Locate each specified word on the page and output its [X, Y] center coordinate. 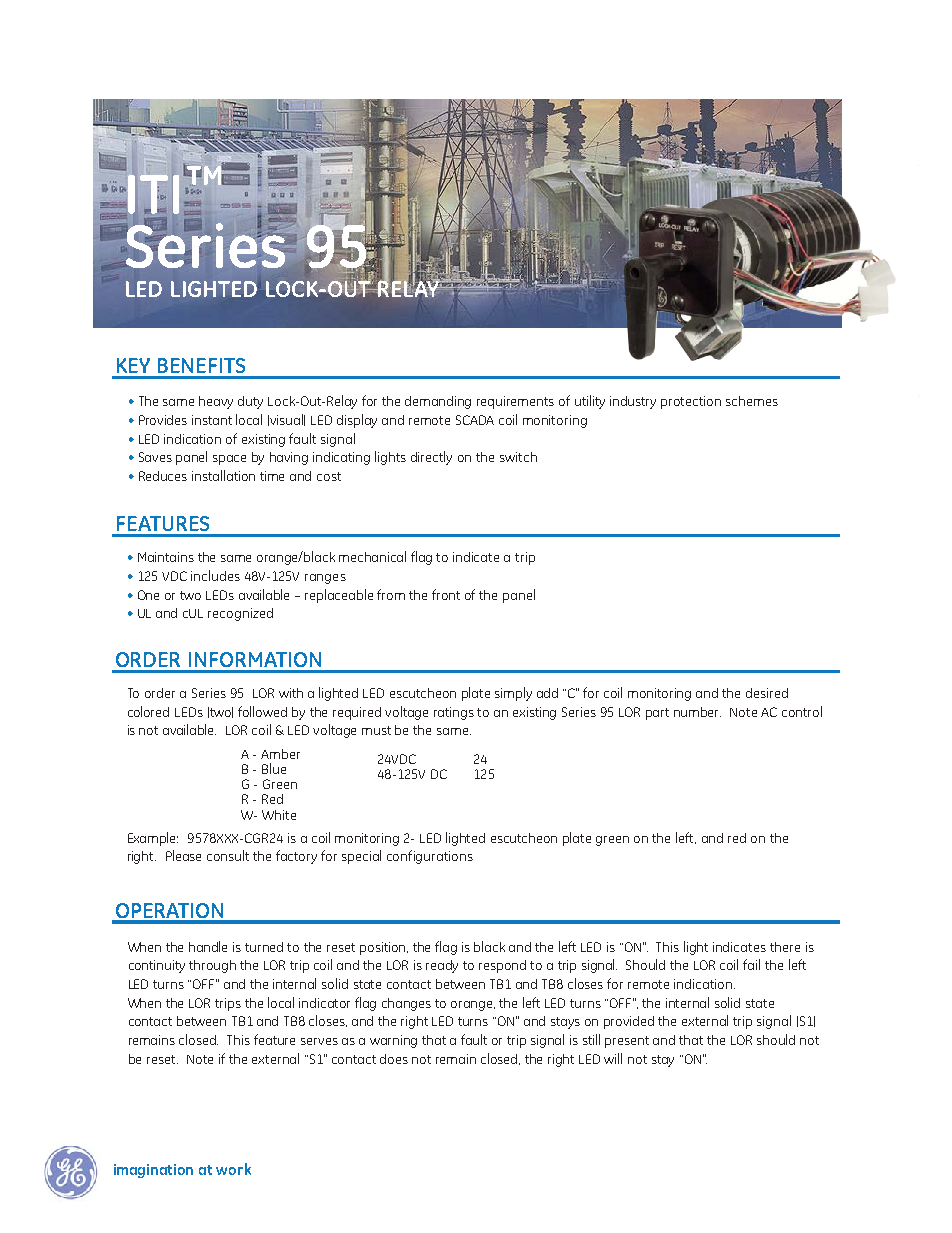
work [233, 1169]
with [291, 693]
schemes [752, 401]
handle [208, 946]
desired [767, 693]
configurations [430, 857]
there [785, 947]
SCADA [475, 420]
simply [513, 694]
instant [212, 420]
